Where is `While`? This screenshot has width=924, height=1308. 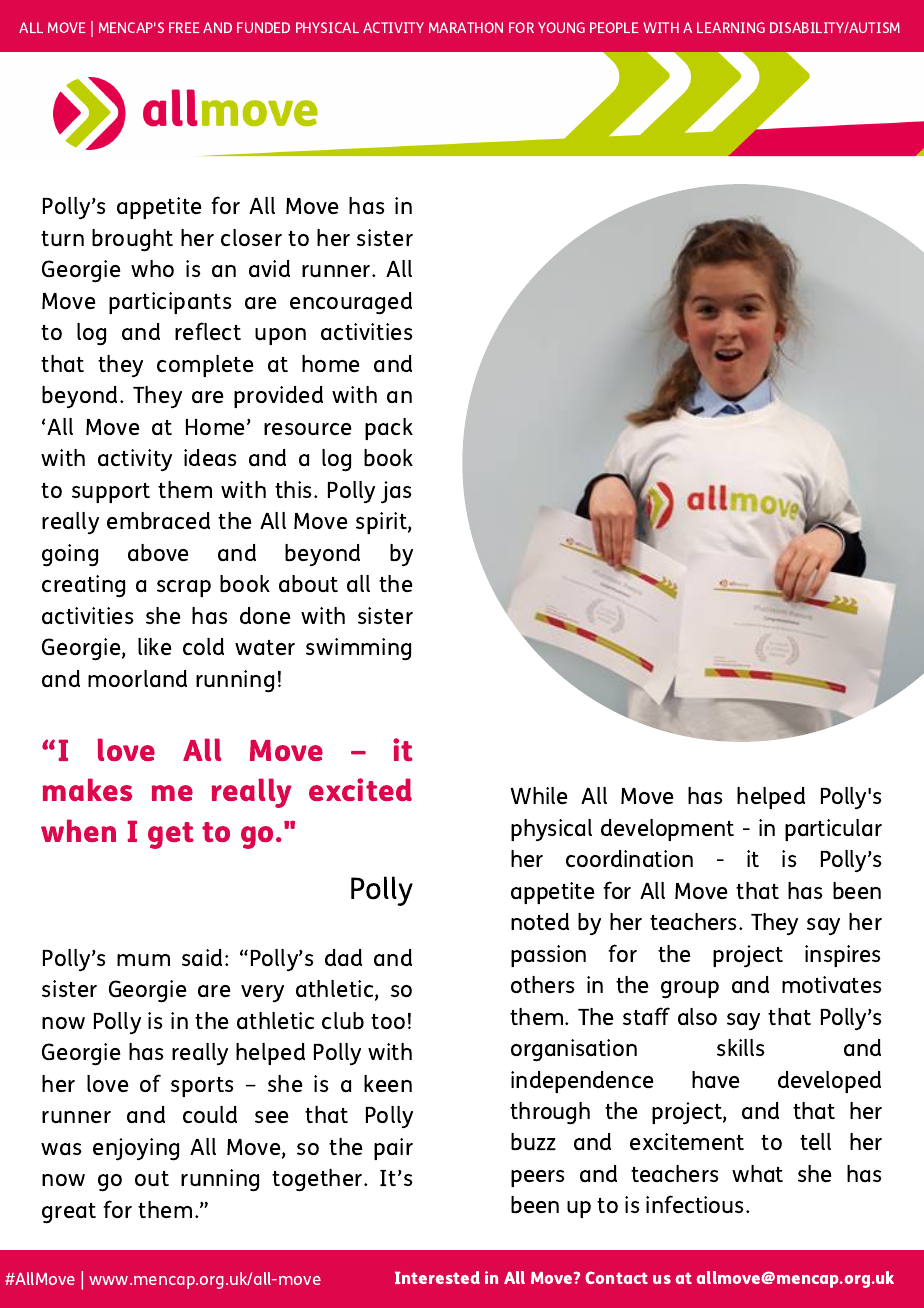
While is located at coordinates (538, 795).
